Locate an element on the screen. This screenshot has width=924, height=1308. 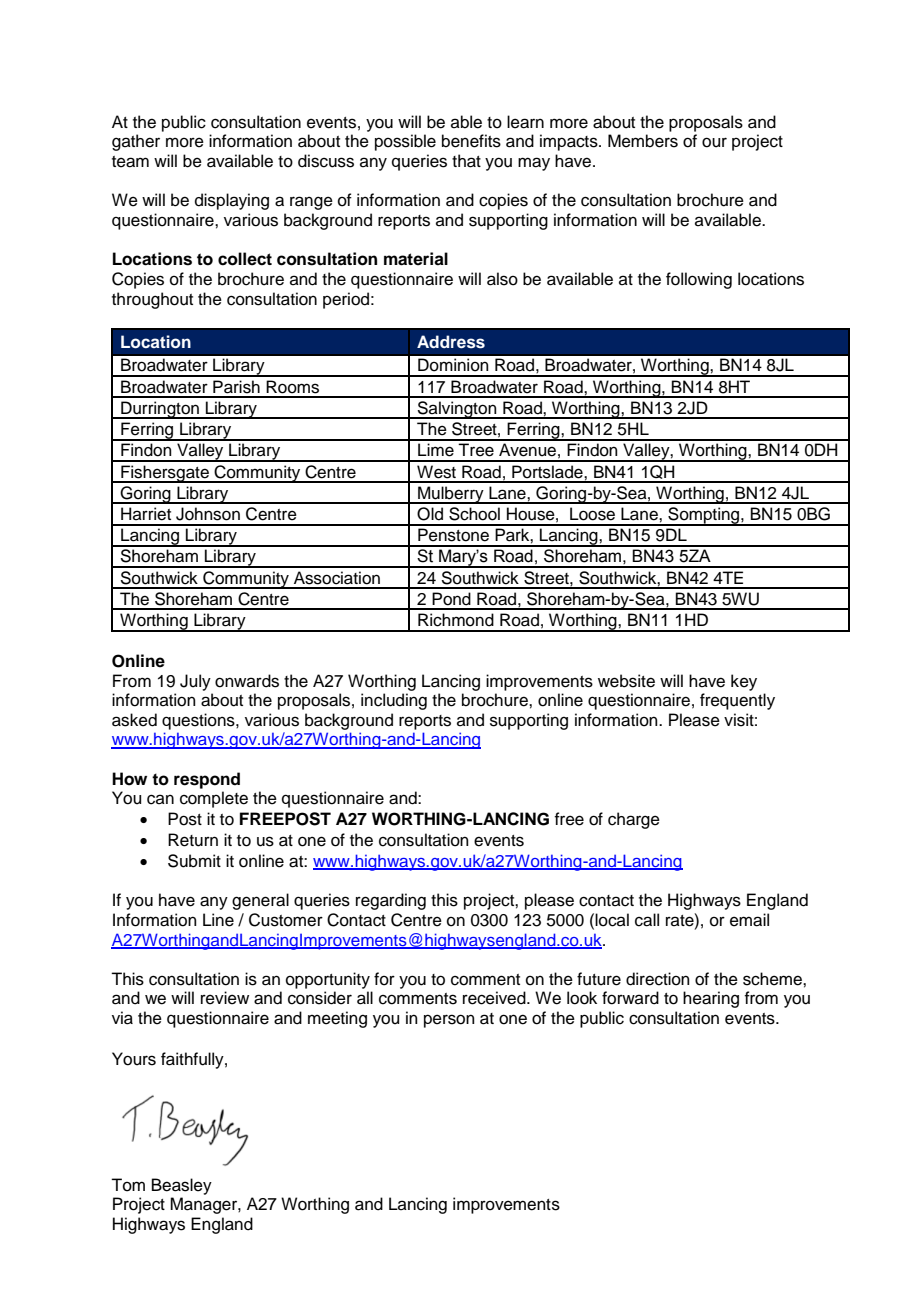
Members is located at coordinates (643, 141).
